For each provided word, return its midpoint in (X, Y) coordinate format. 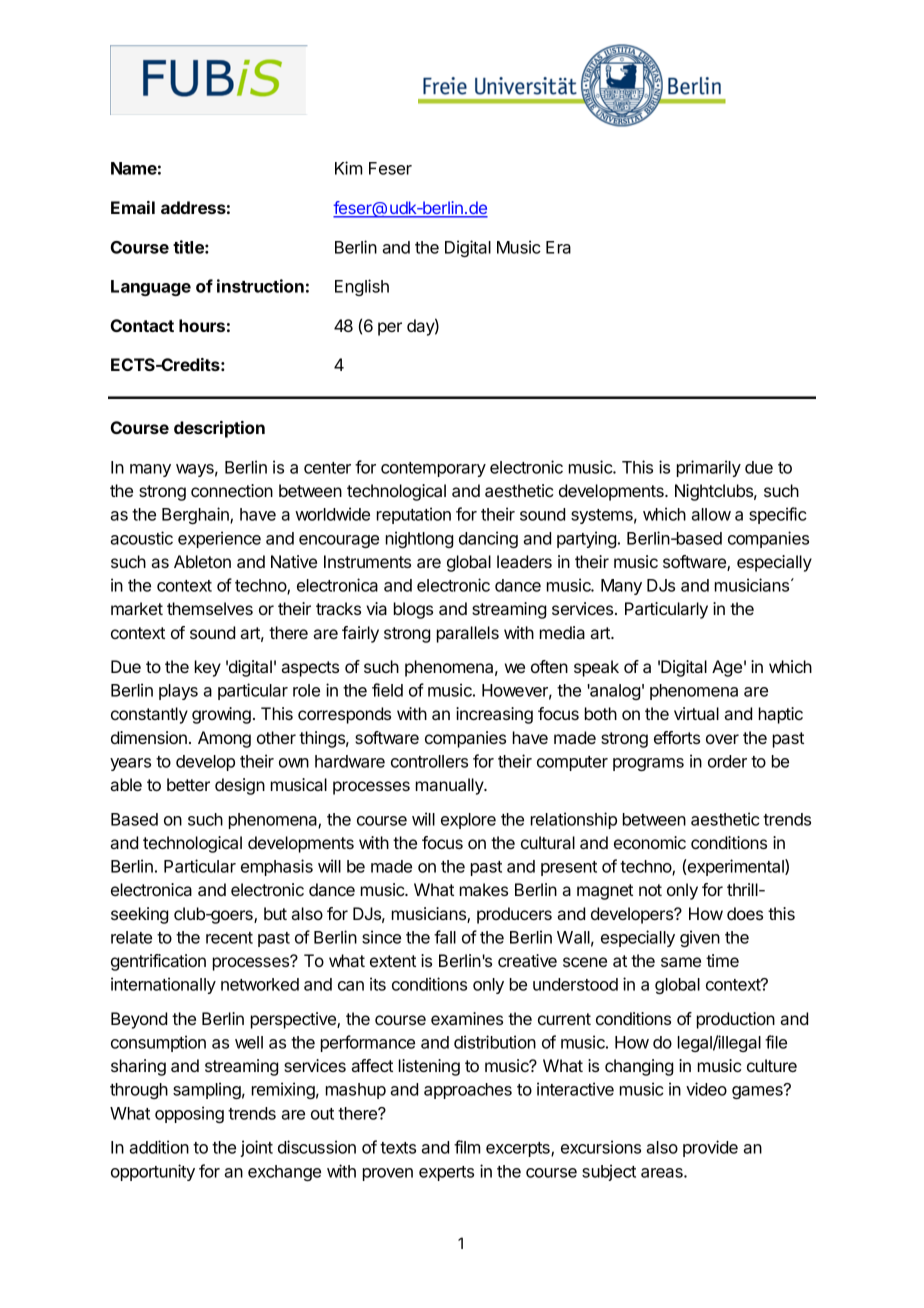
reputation (414, 515)
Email (133, 207)
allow (711, 514)
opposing (189, 1114)
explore (468, 821)
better (188, 784)
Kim (348, 168)
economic (650, 842)
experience (219, 539)
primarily (709, 468)
